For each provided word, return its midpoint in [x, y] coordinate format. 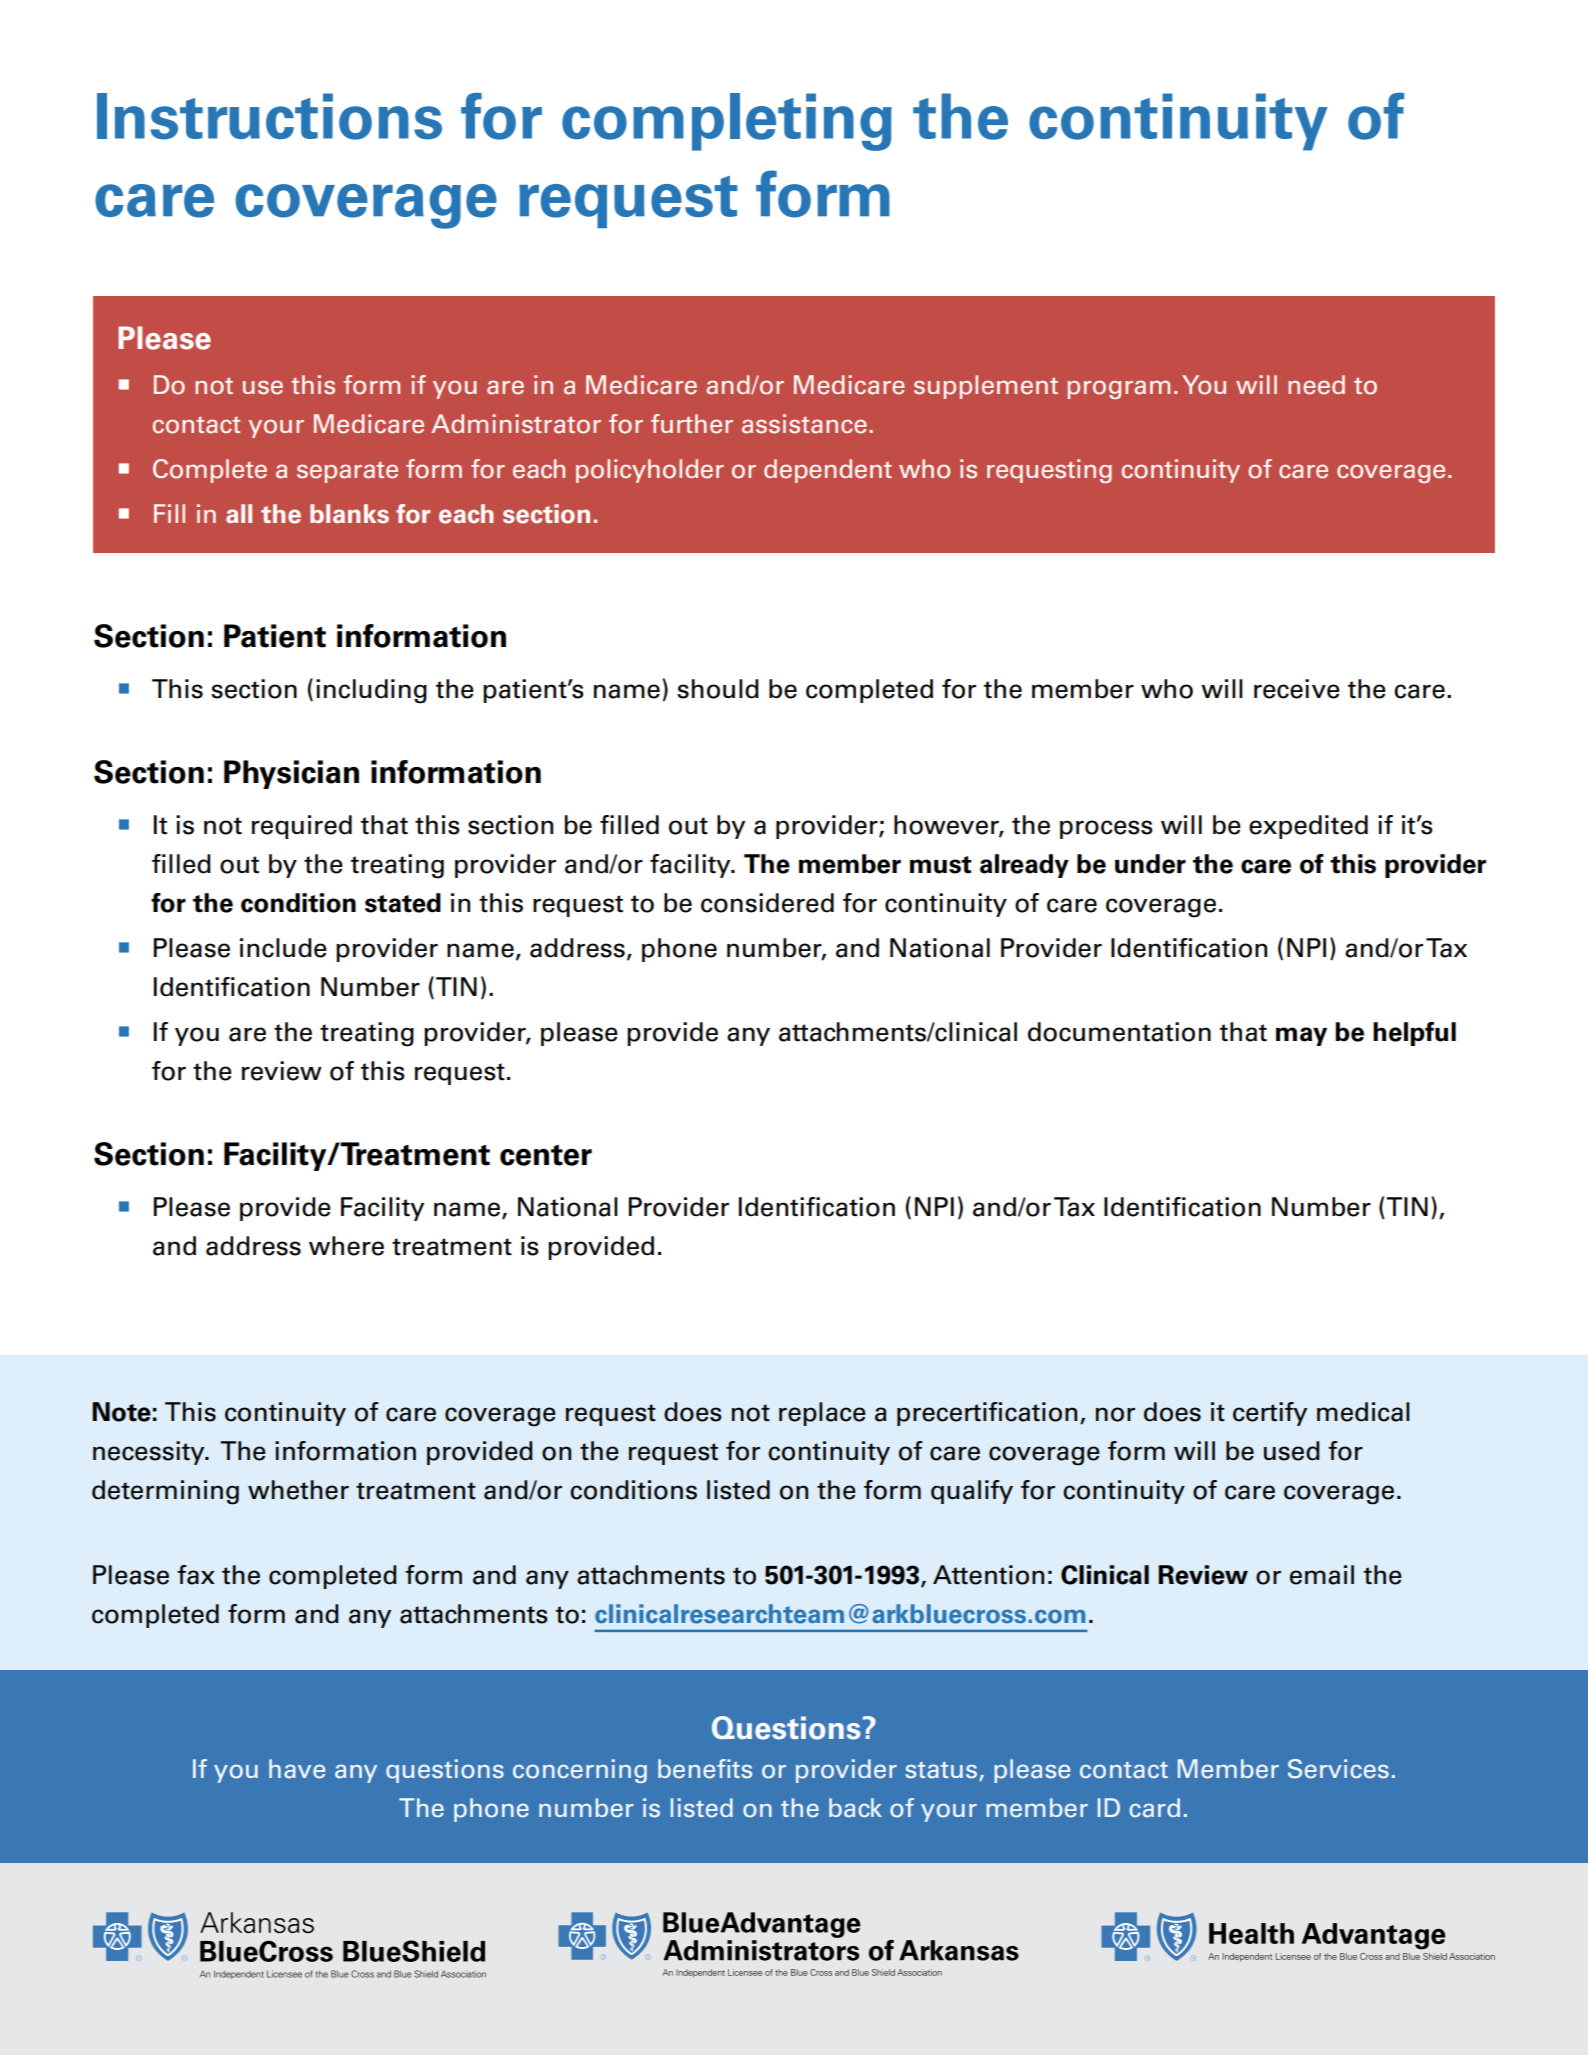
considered [767, 903]
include [283, 948]
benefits [705, 1769]
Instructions [269, 116]
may [1301, 1036]
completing [727, 122]
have [297, 1769]
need [1316, 385]
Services [1338, 1769]
